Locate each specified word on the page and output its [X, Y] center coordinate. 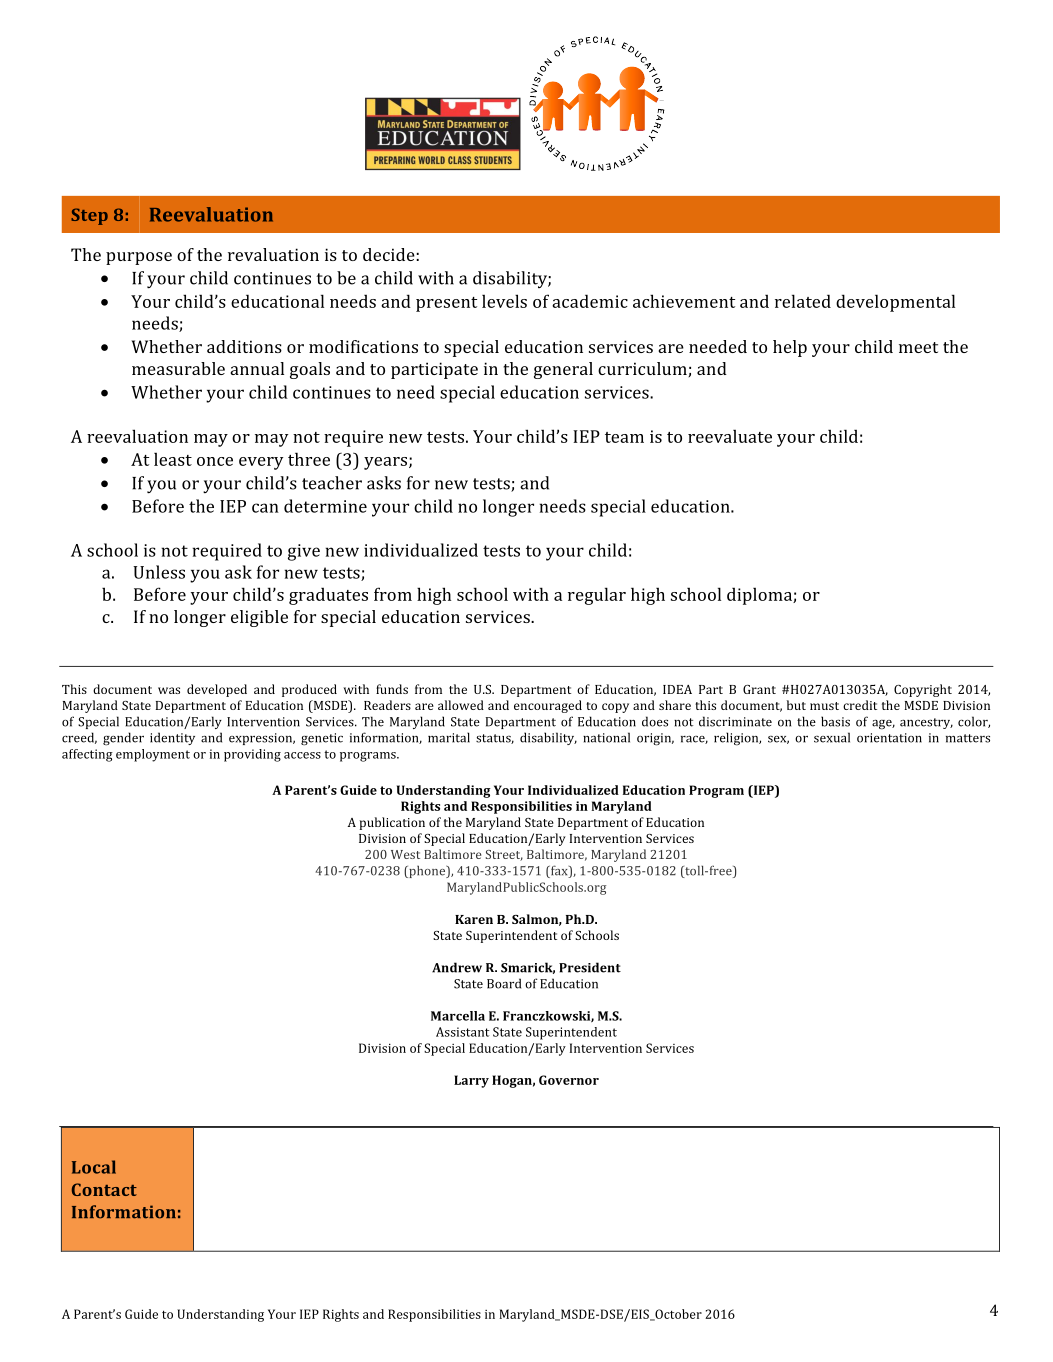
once [215, 461]
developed [217, 690]
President [590, 967]
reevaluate [730, 436]
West [405, 854]
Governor [569, 1080]
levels [504, 301]
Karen [474, 919]
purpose [139, 258]
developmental [895, 303]
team [624, 437]
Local [94, 1167]
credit [860, 705]
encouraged [548, 706]
